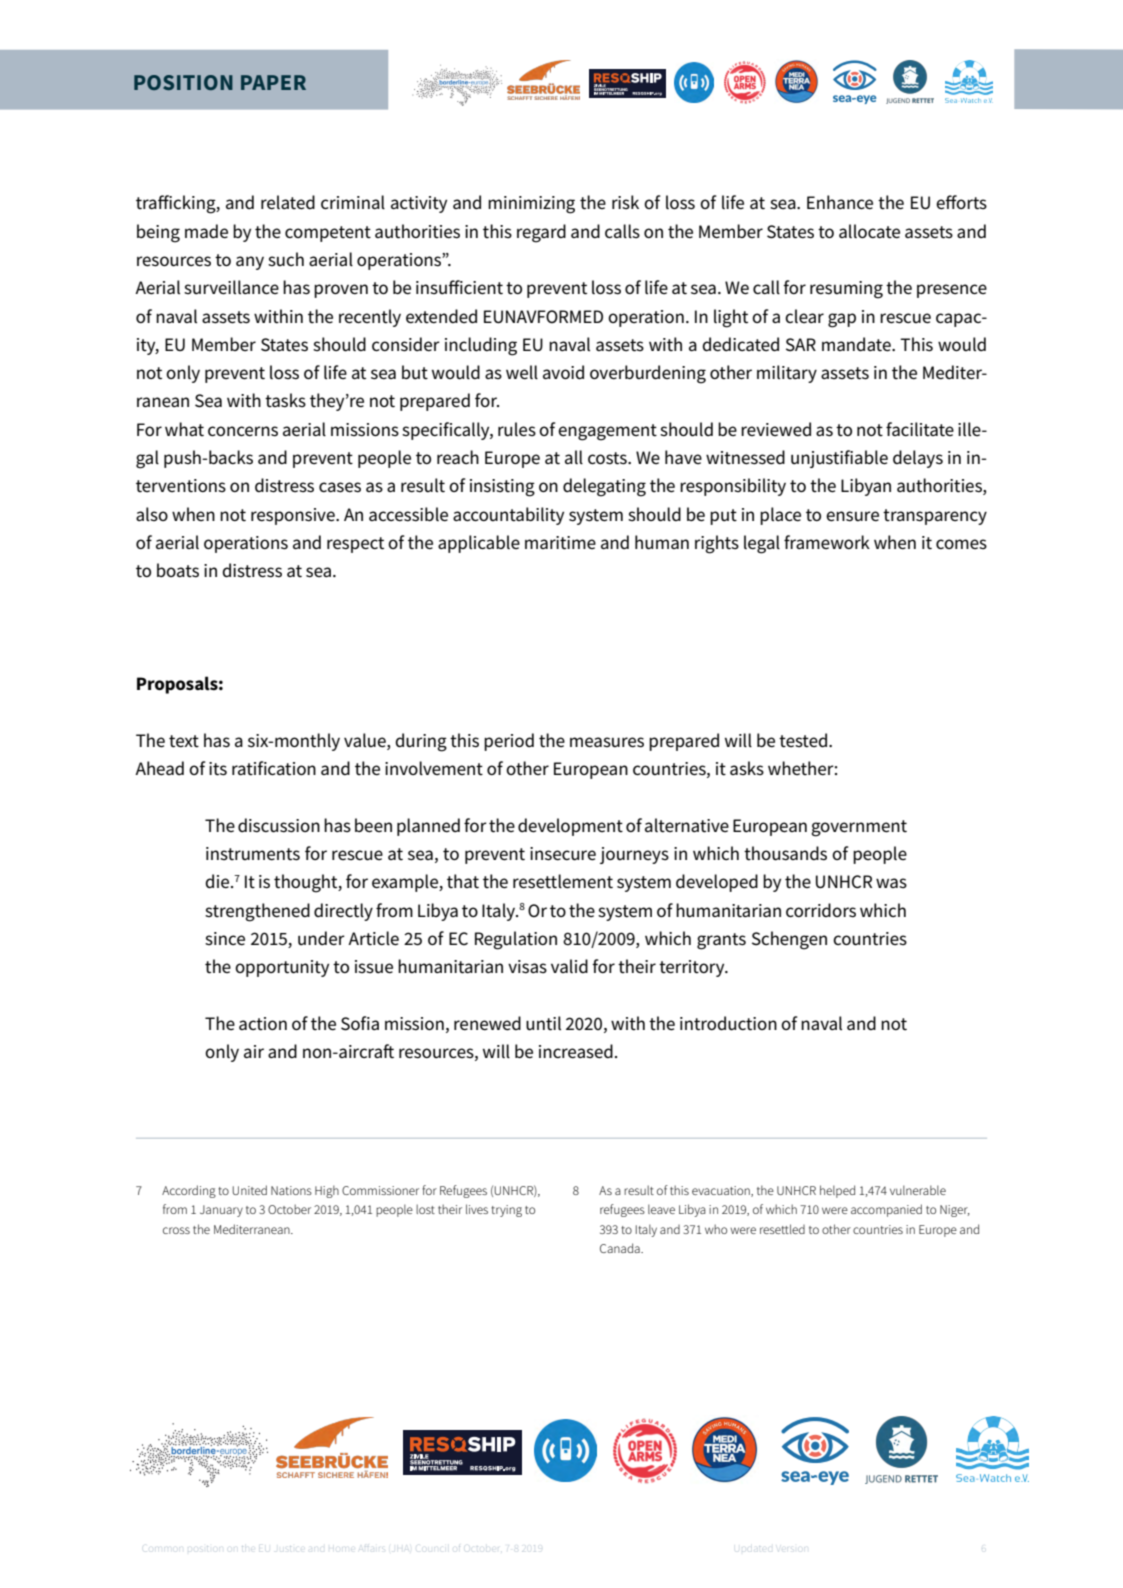 This page has width=1123, height=1588. I want to click on minimizing, so click(531, 205).
